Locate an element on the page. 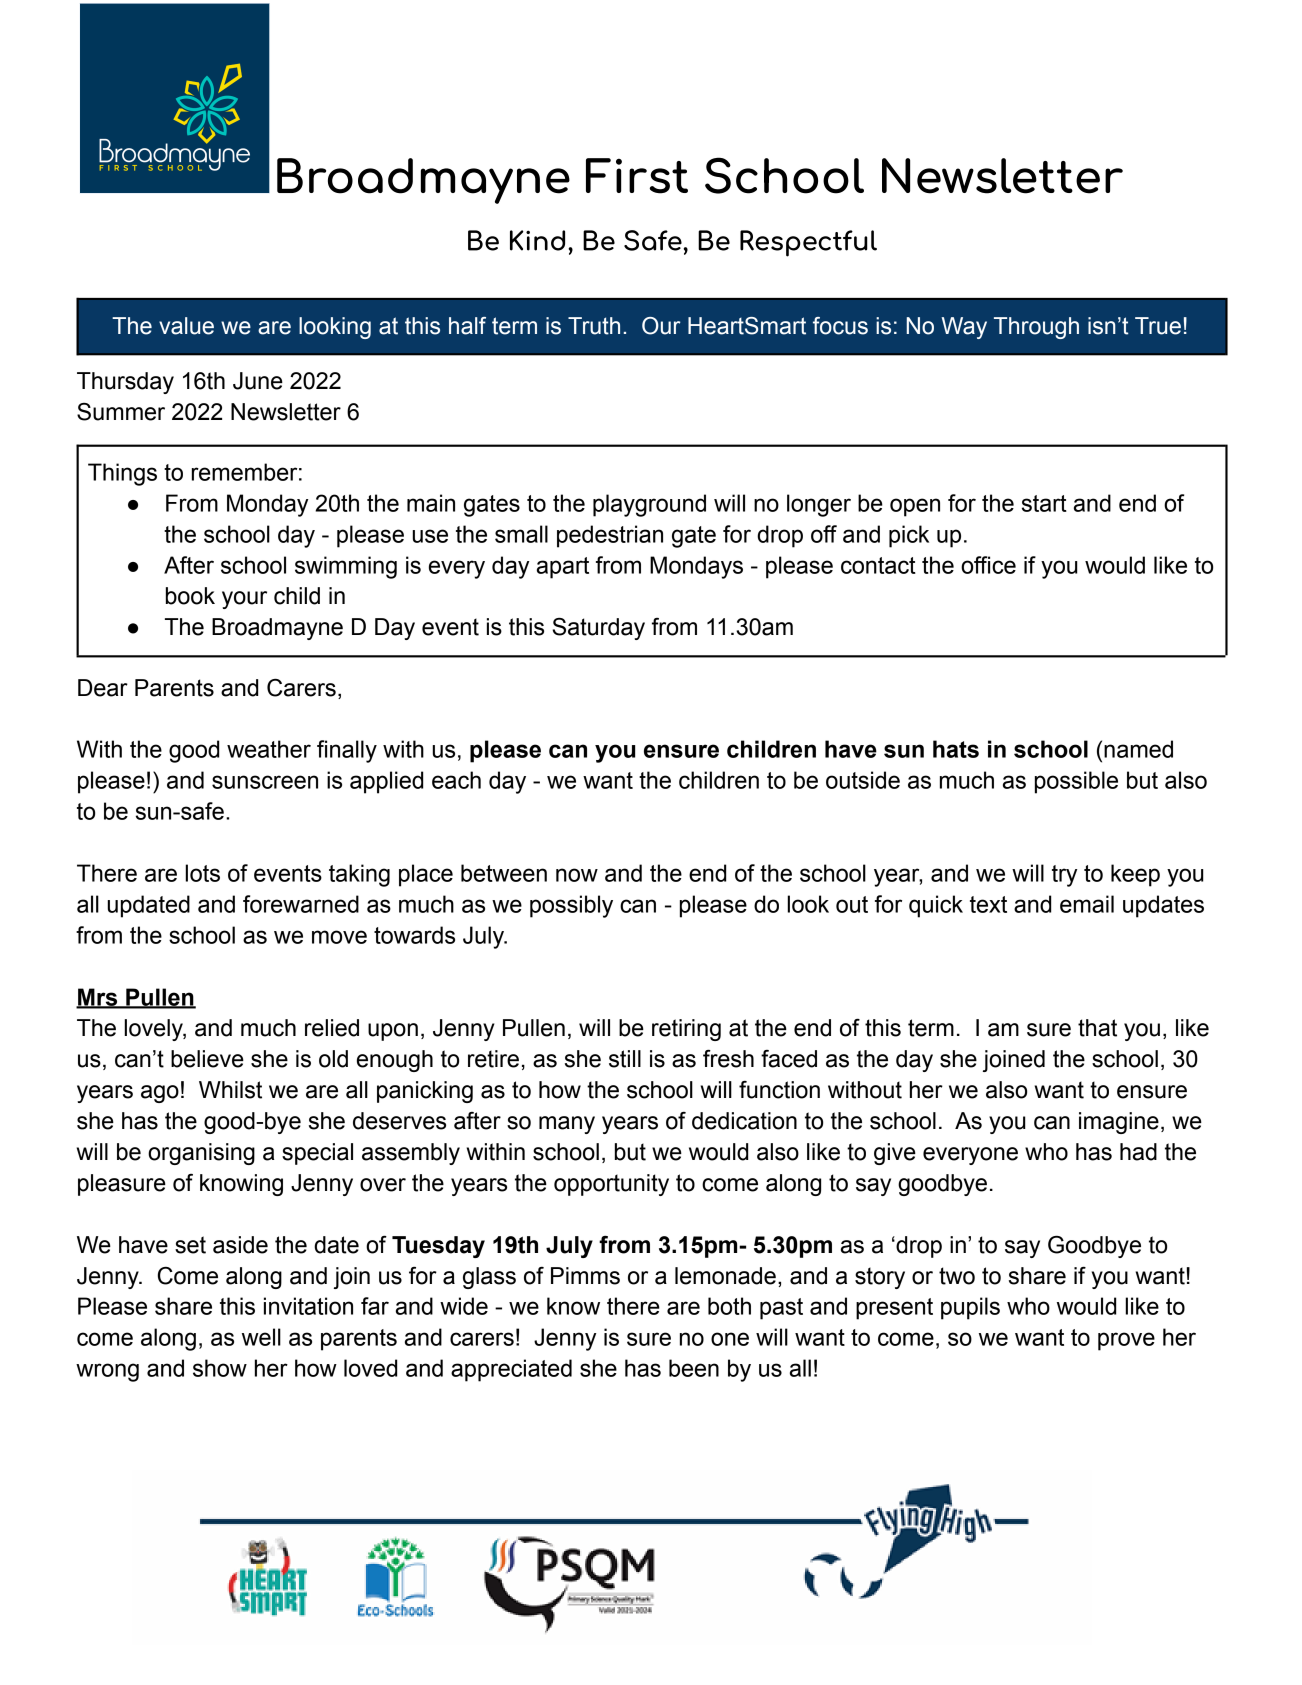 The image size is (1302, 1685). pupils is located at coordinates (970, 1308).
